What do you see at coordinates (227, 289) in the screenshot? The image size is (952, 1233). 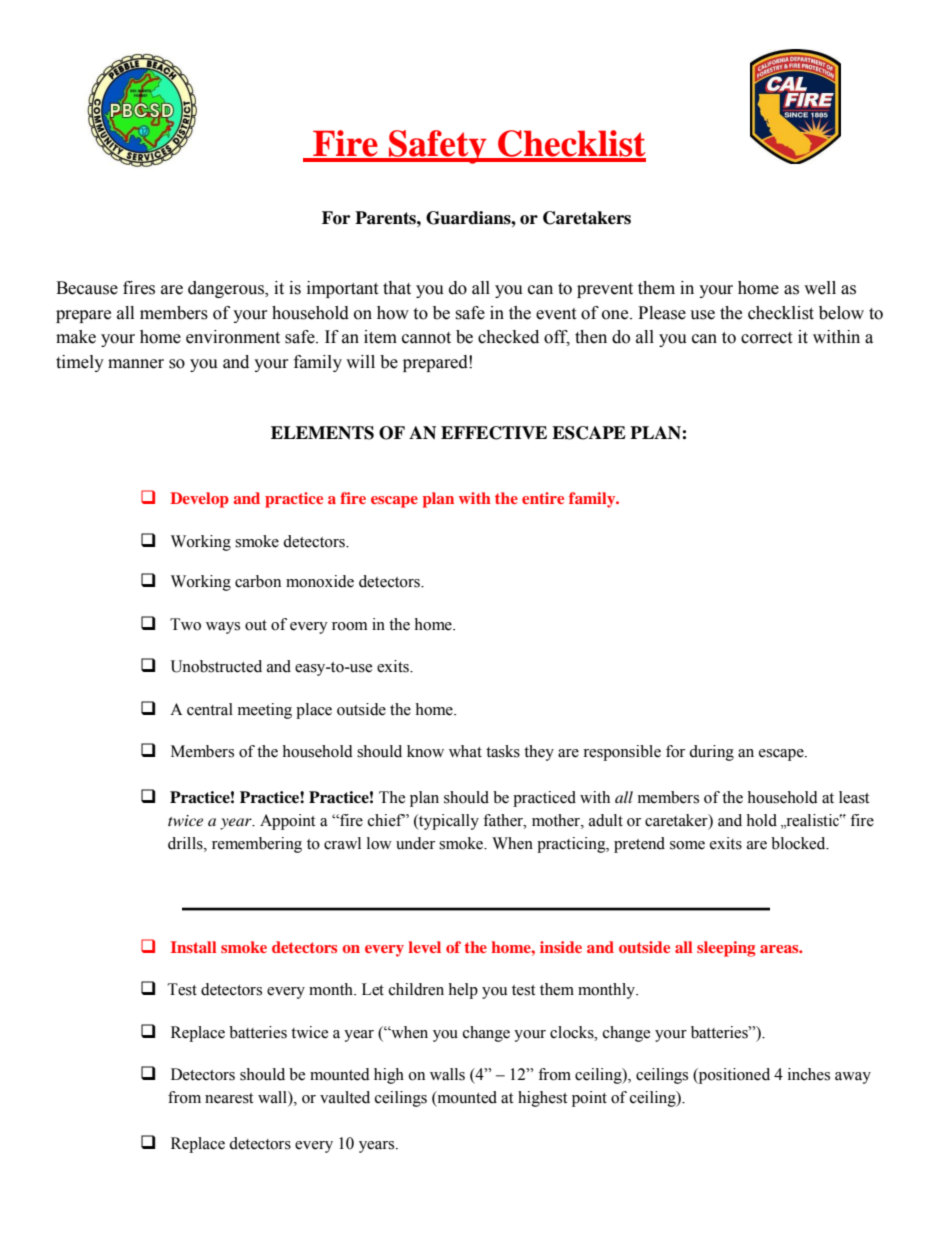 I see `dangerous` at bounding box center [227, 289].
